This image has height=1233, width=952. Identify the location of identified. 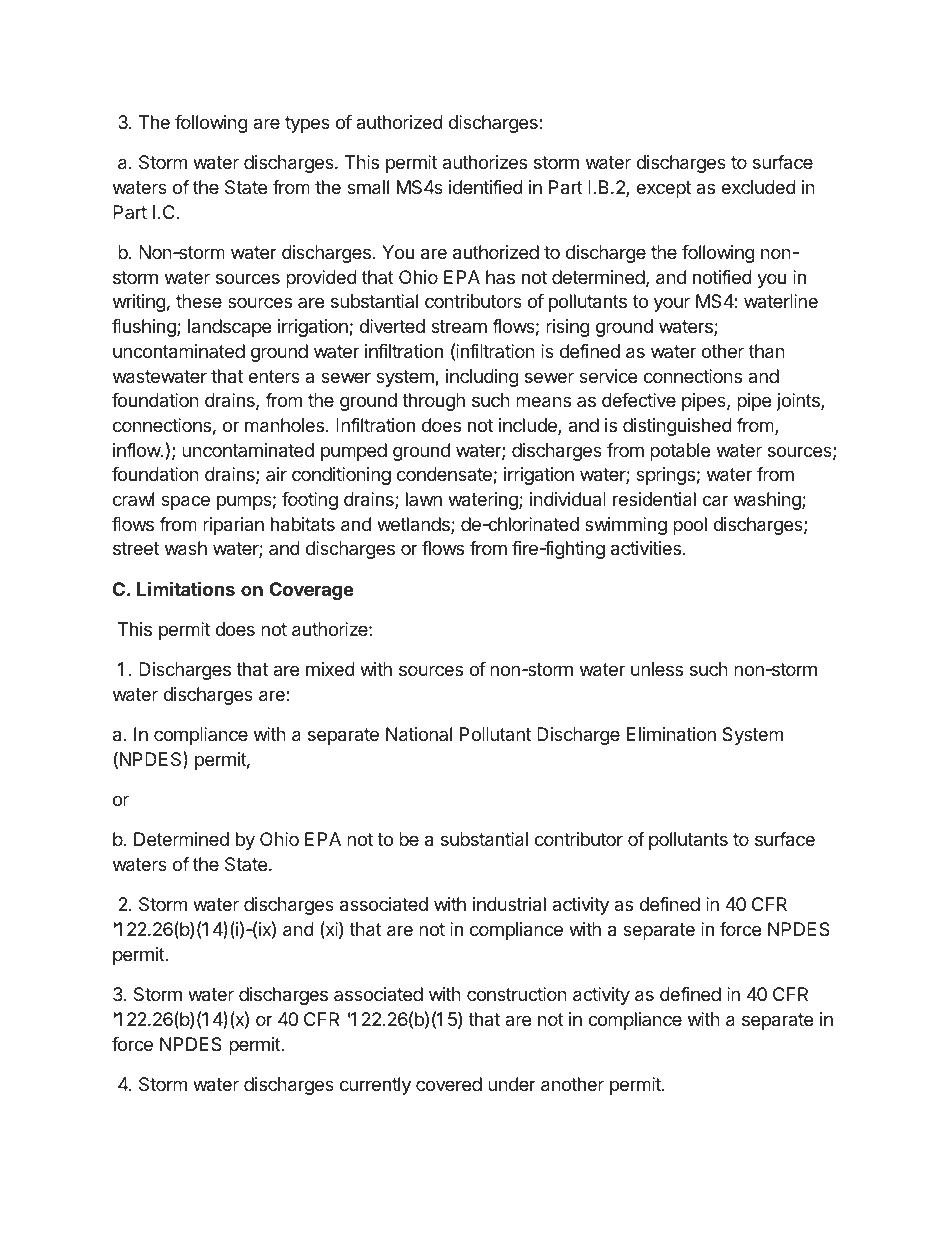
(486, 187).
